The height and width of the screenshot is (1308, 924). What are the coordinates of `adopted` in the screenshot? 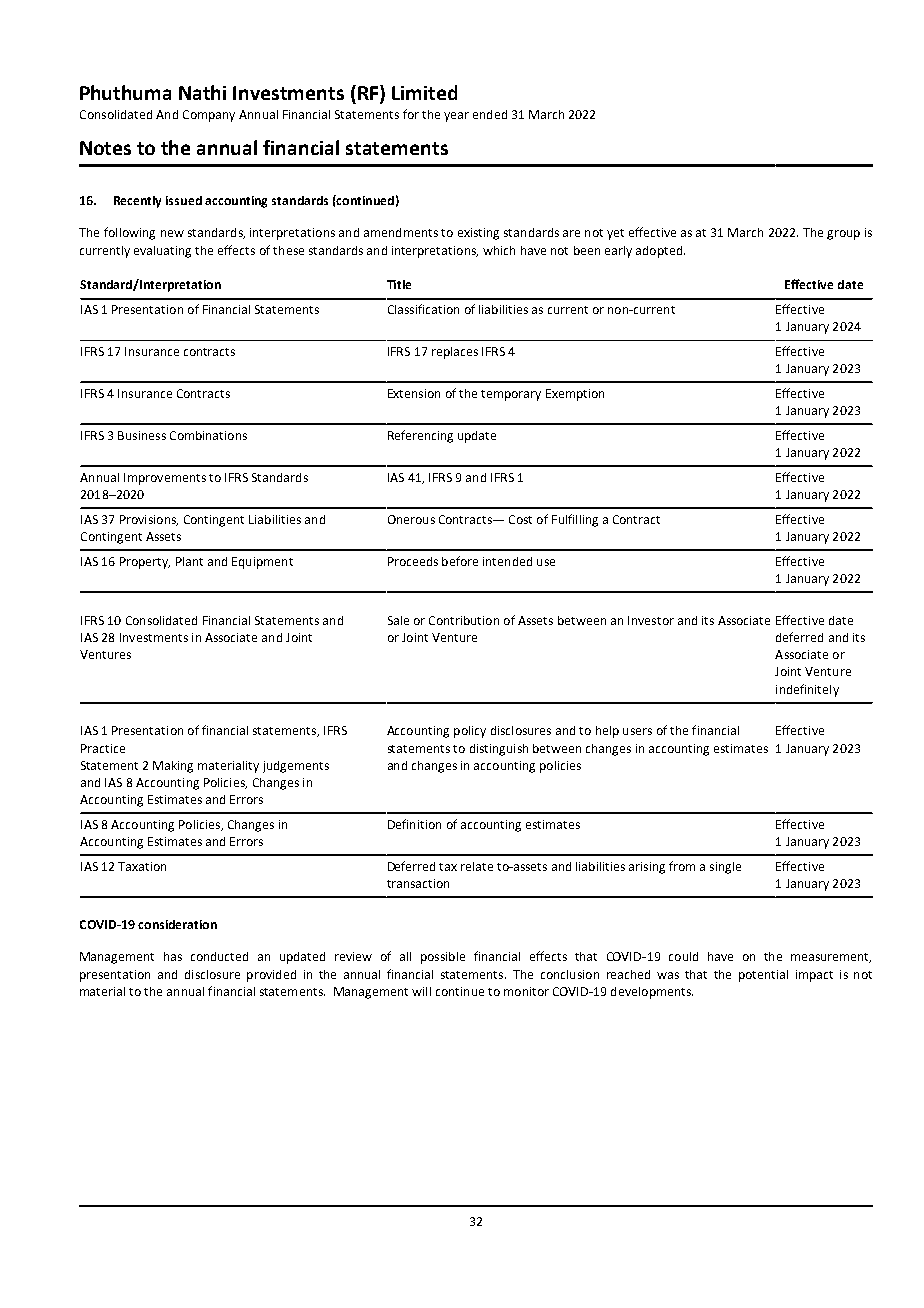 It's located at (659, 252).
